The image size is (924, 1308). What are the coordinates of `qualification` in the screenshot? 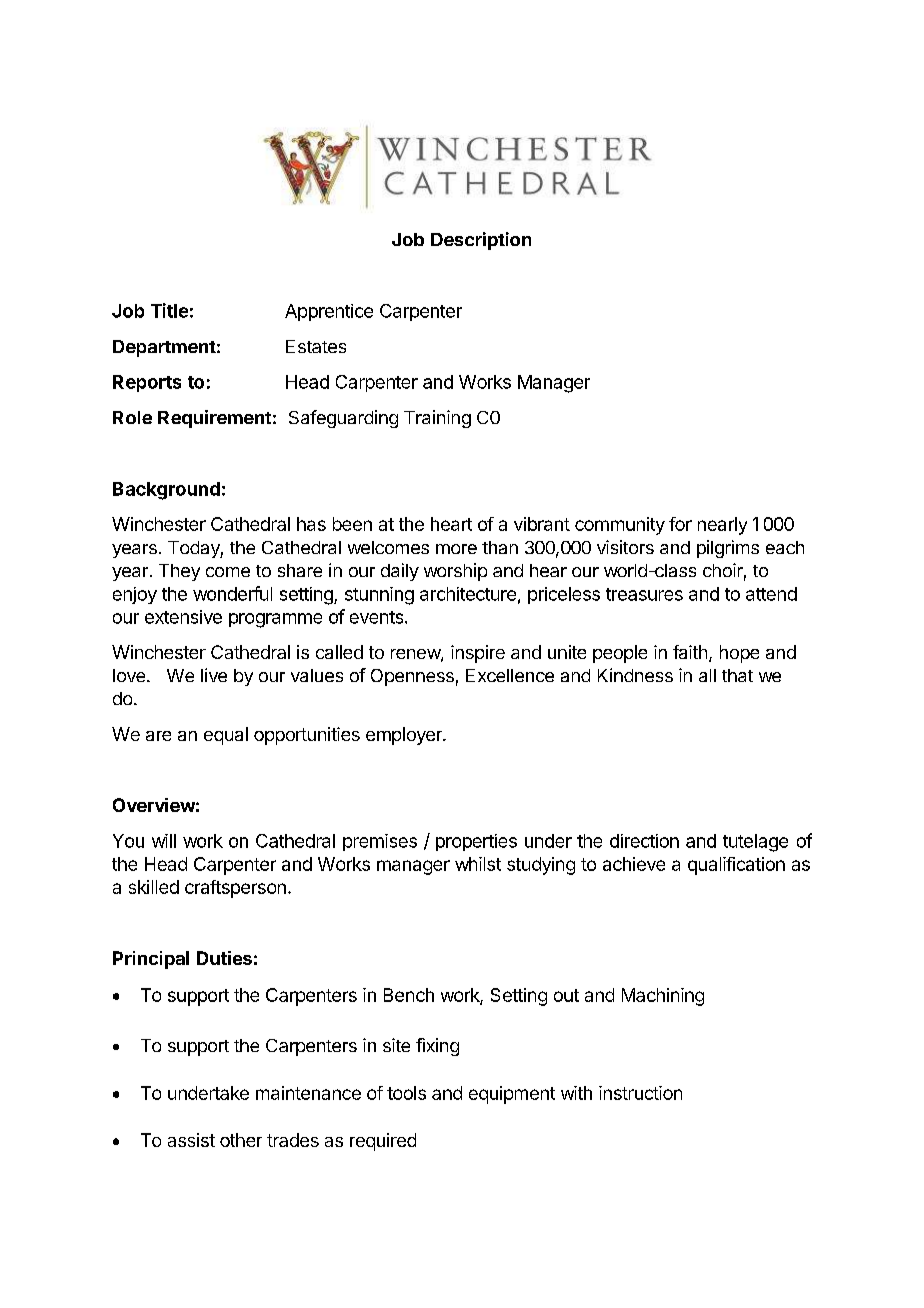 It's located at (736, 866).
